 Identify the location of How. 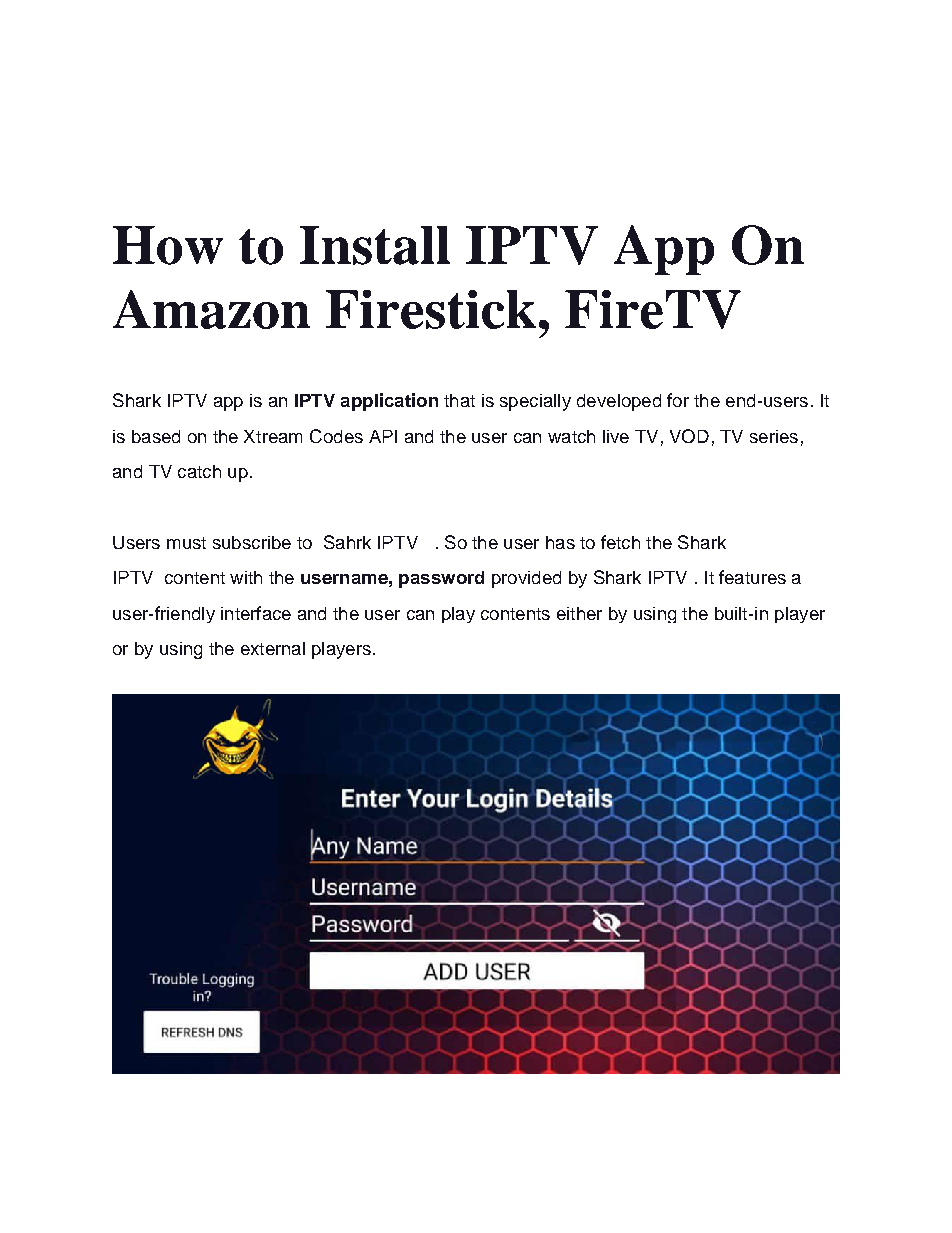
(168, 245).
